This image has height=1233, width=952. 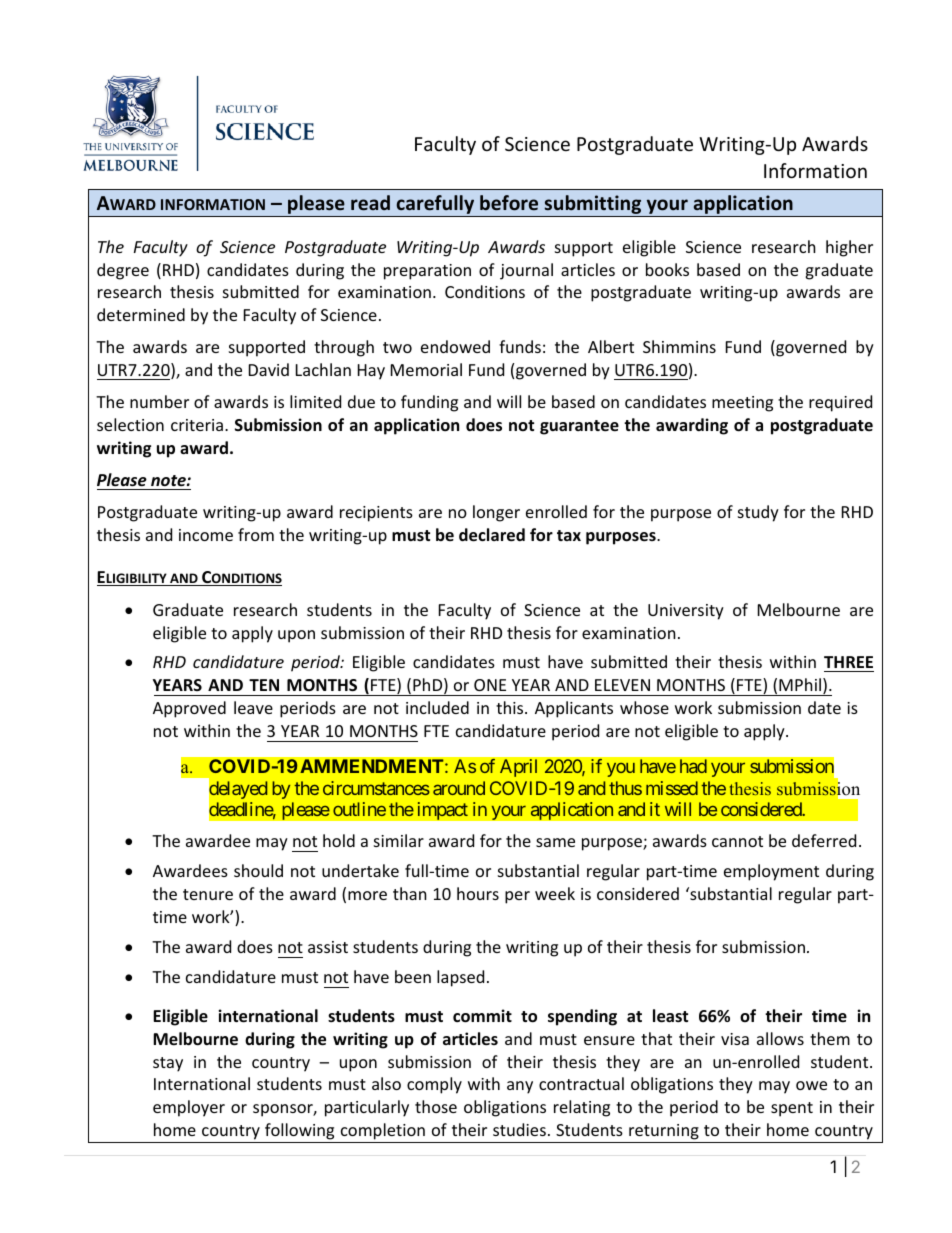 What do you see at coordinates (849, 248) in the image?
I see `higher` at bounding box center [849, 248].
